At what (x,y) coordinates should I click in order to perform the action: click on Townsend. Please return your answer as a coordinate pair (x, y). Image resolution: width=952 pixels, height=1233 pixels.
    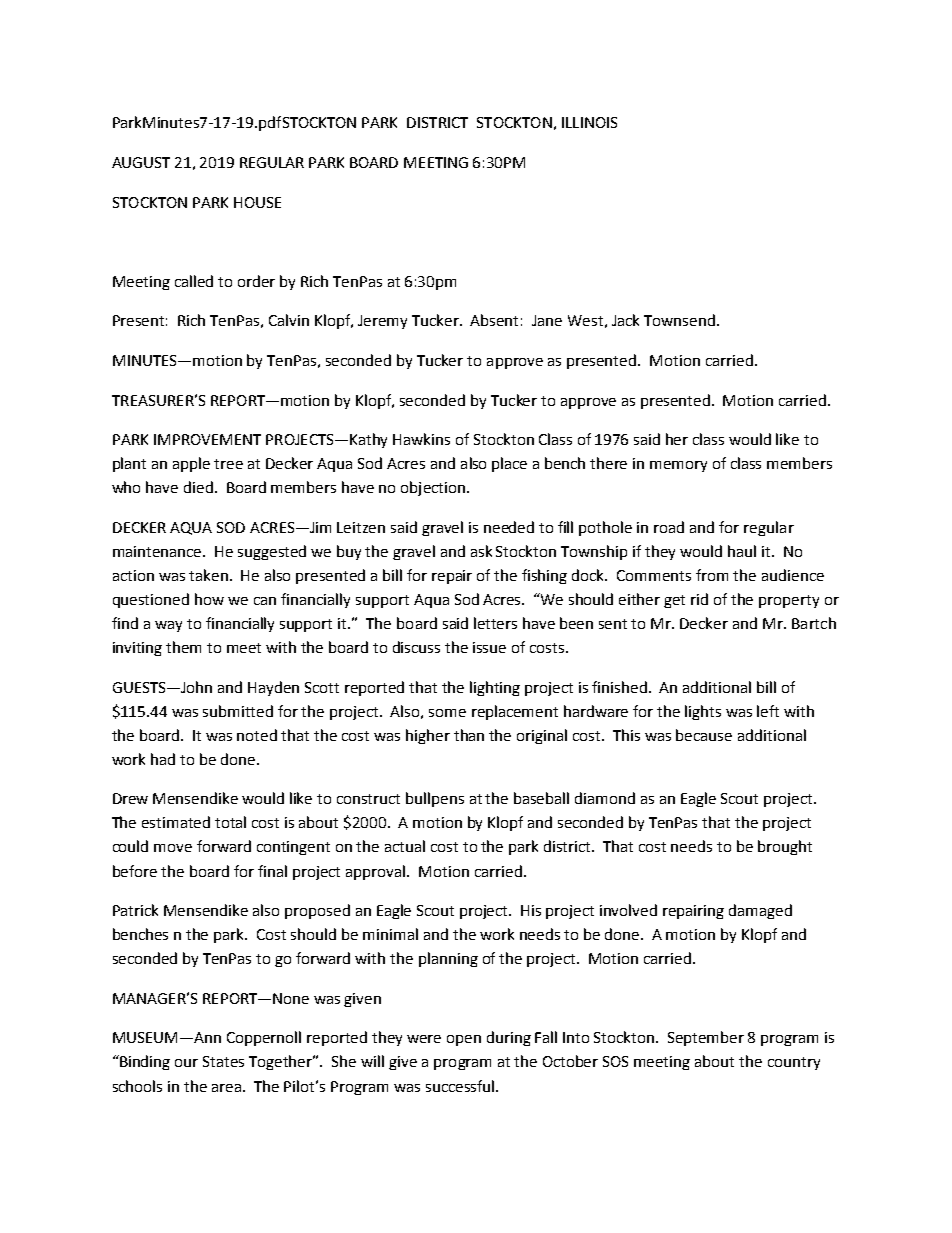
    Looking at the image, I should click on (679, 320).
